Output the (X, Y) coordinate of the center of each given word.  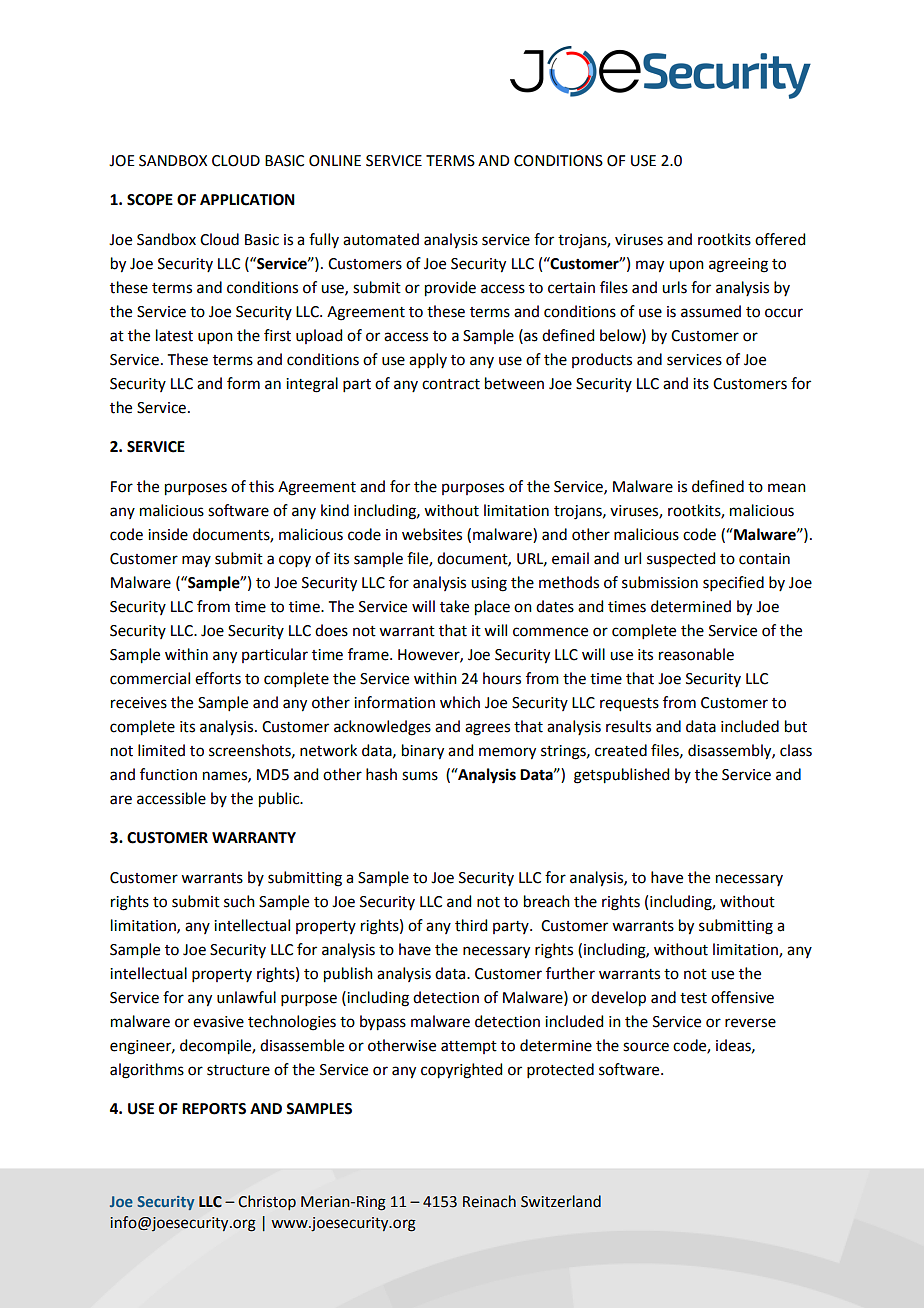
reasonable (696, 654)
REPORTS (214, 1109)
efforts (218, 678)
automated (381, 239)
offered (780, 239)
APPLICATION (247, 200)
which (460, 702)
